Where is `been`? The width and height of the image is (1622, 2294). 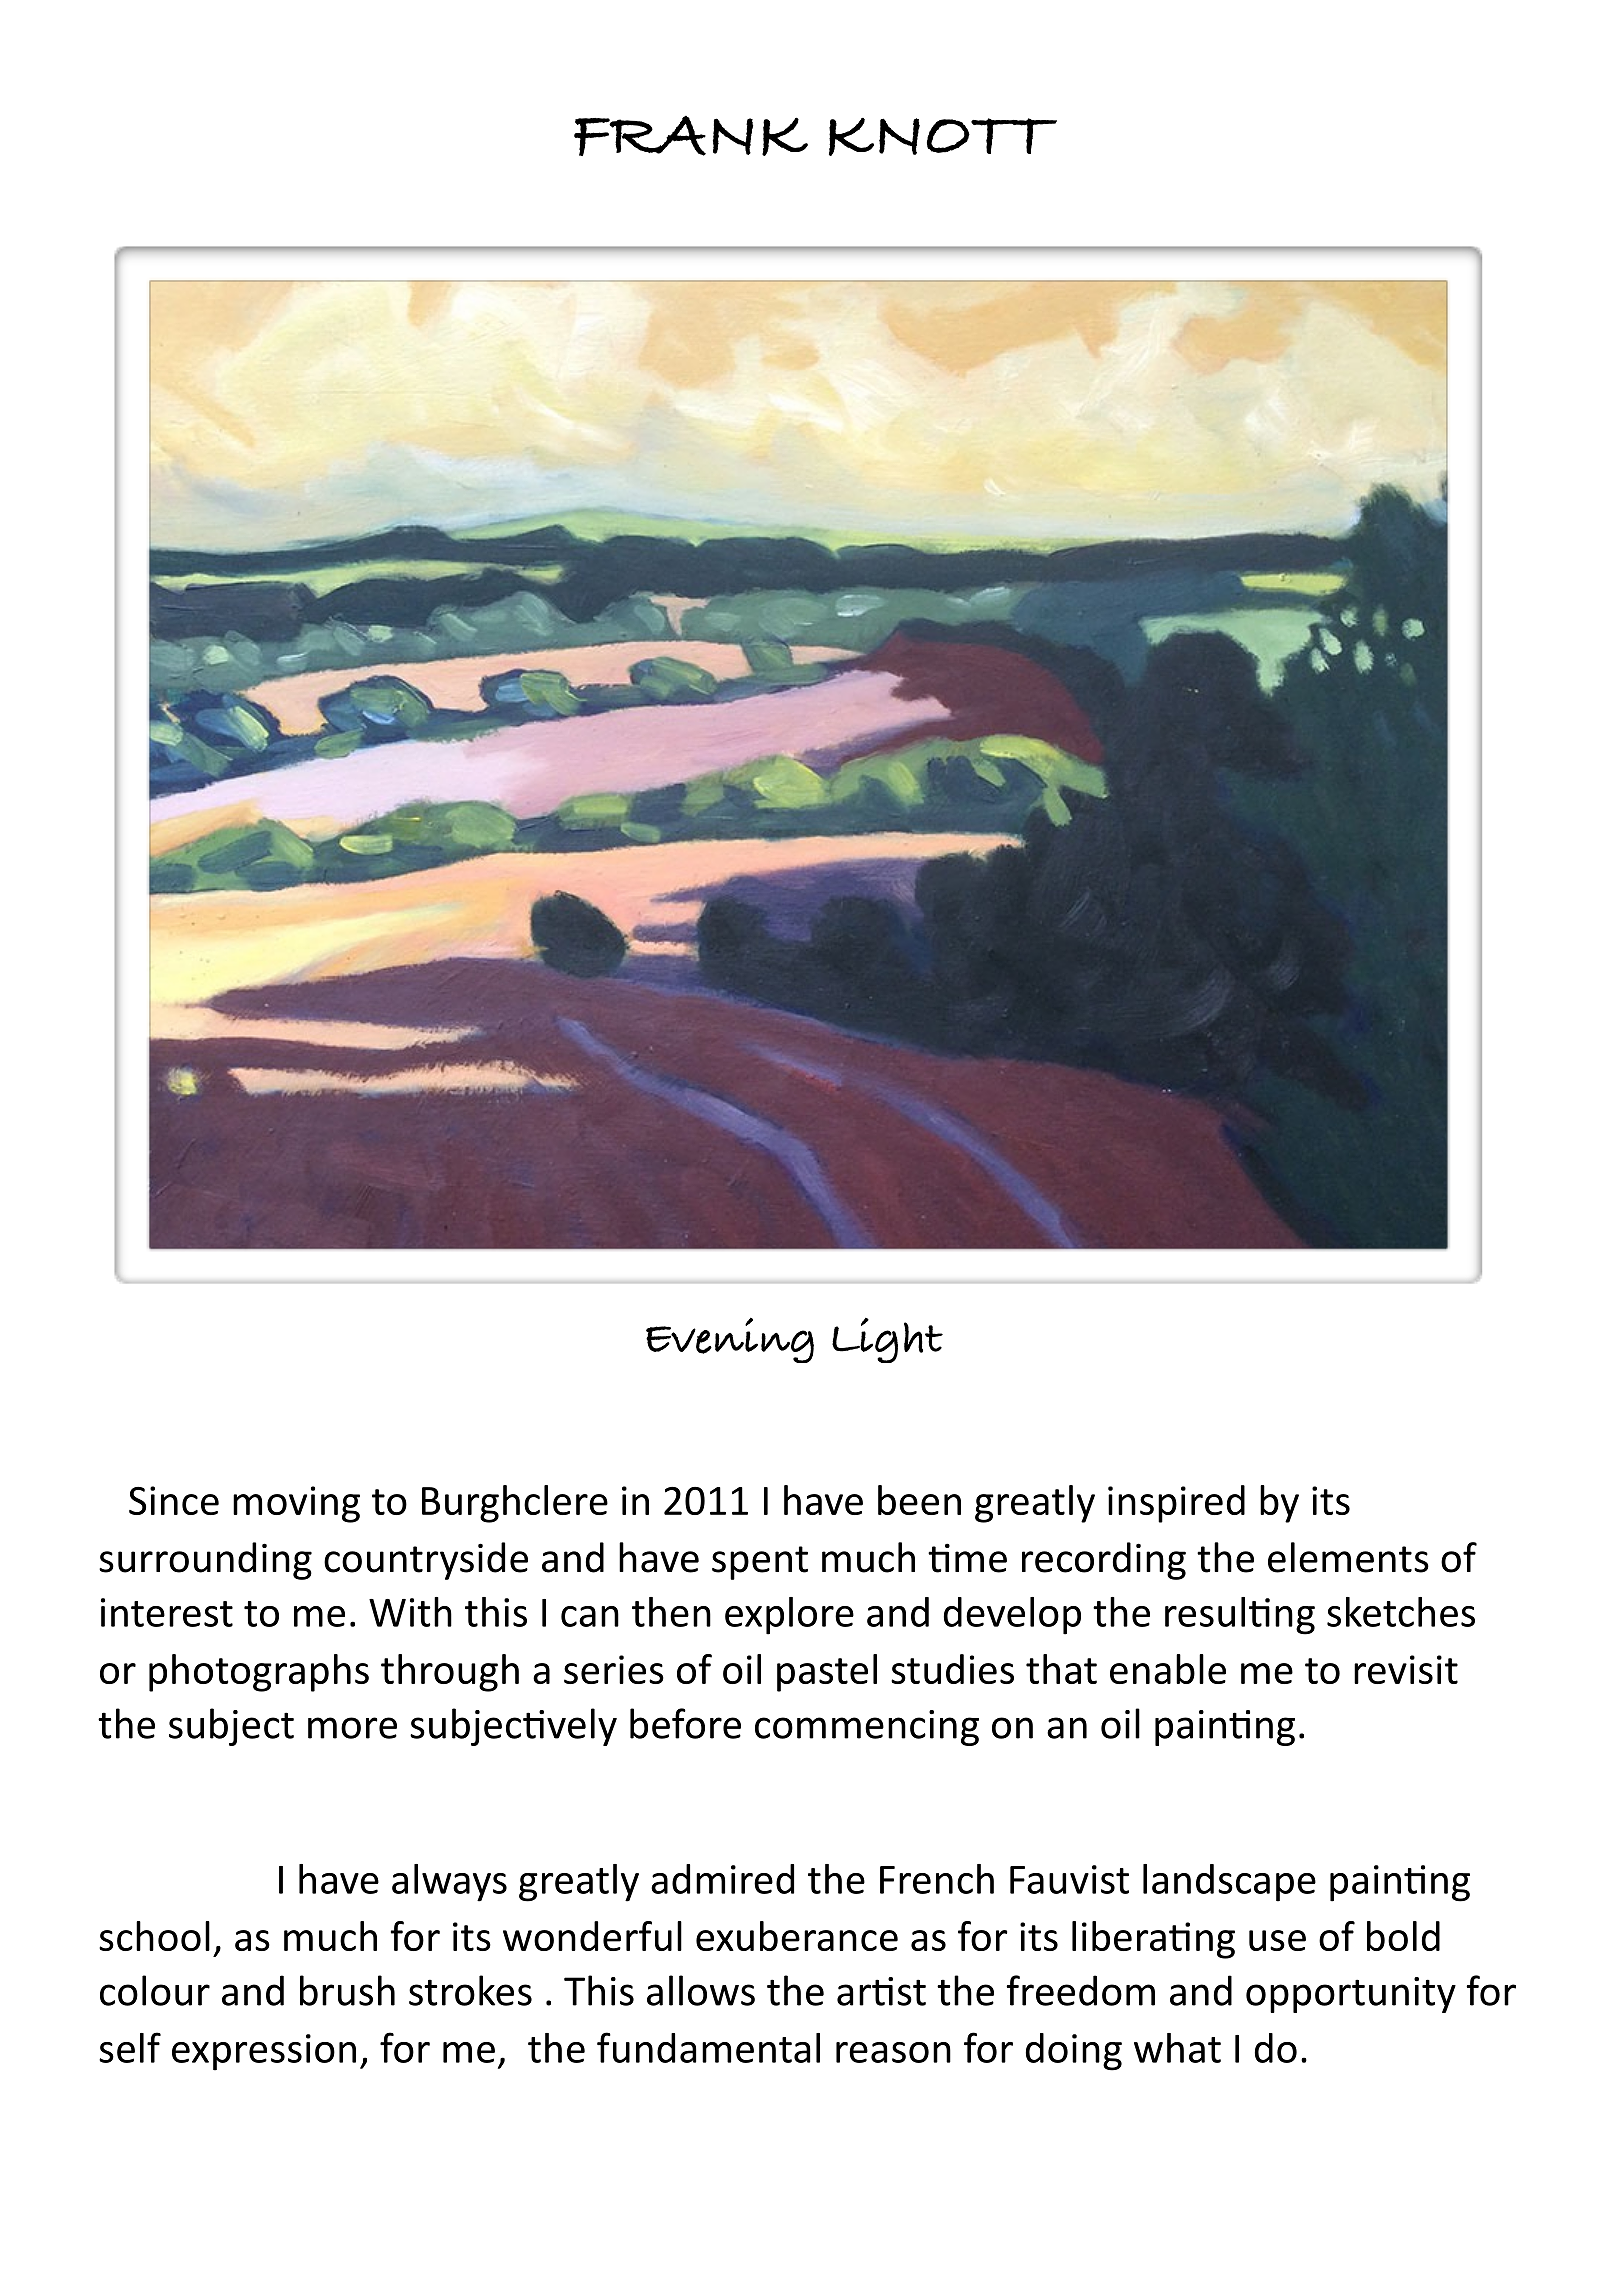
been is located at coordinates (919, 1500).
